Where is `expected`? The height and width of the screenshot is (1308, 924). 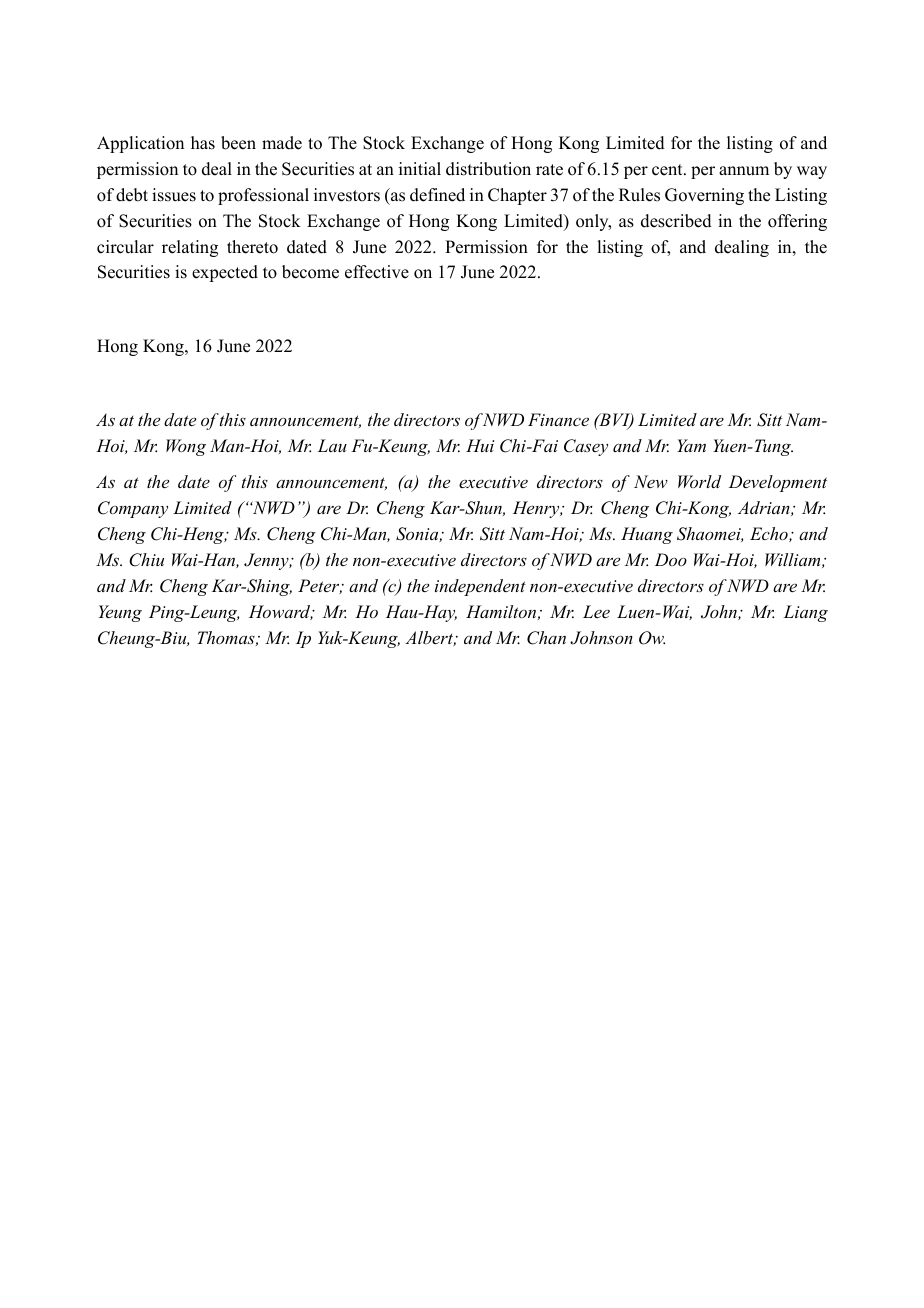
expected is located at coordinates (225, 273).
